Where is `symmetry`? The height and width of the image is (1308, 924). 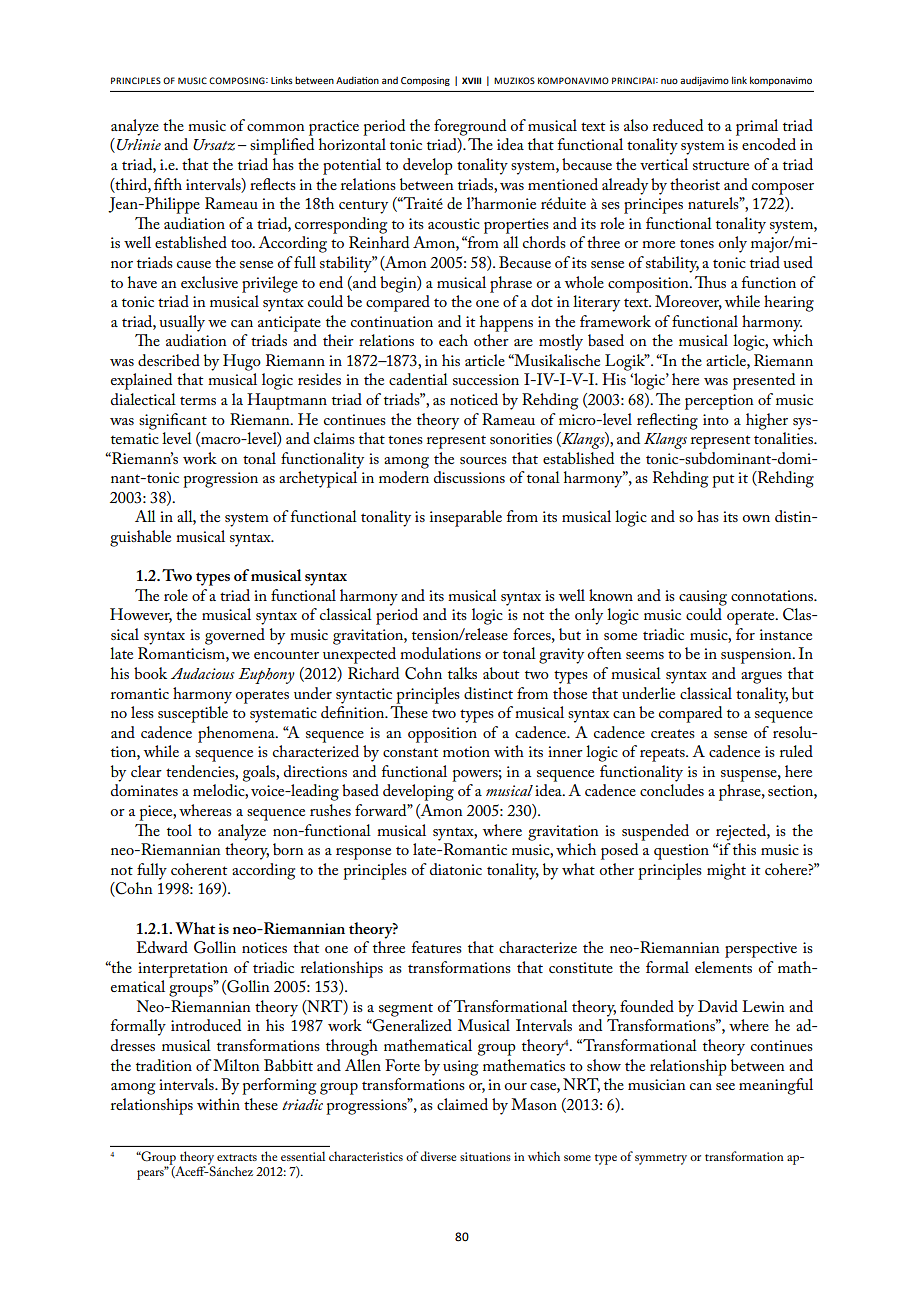 symmetry is located at coordinates (661, 1159).
